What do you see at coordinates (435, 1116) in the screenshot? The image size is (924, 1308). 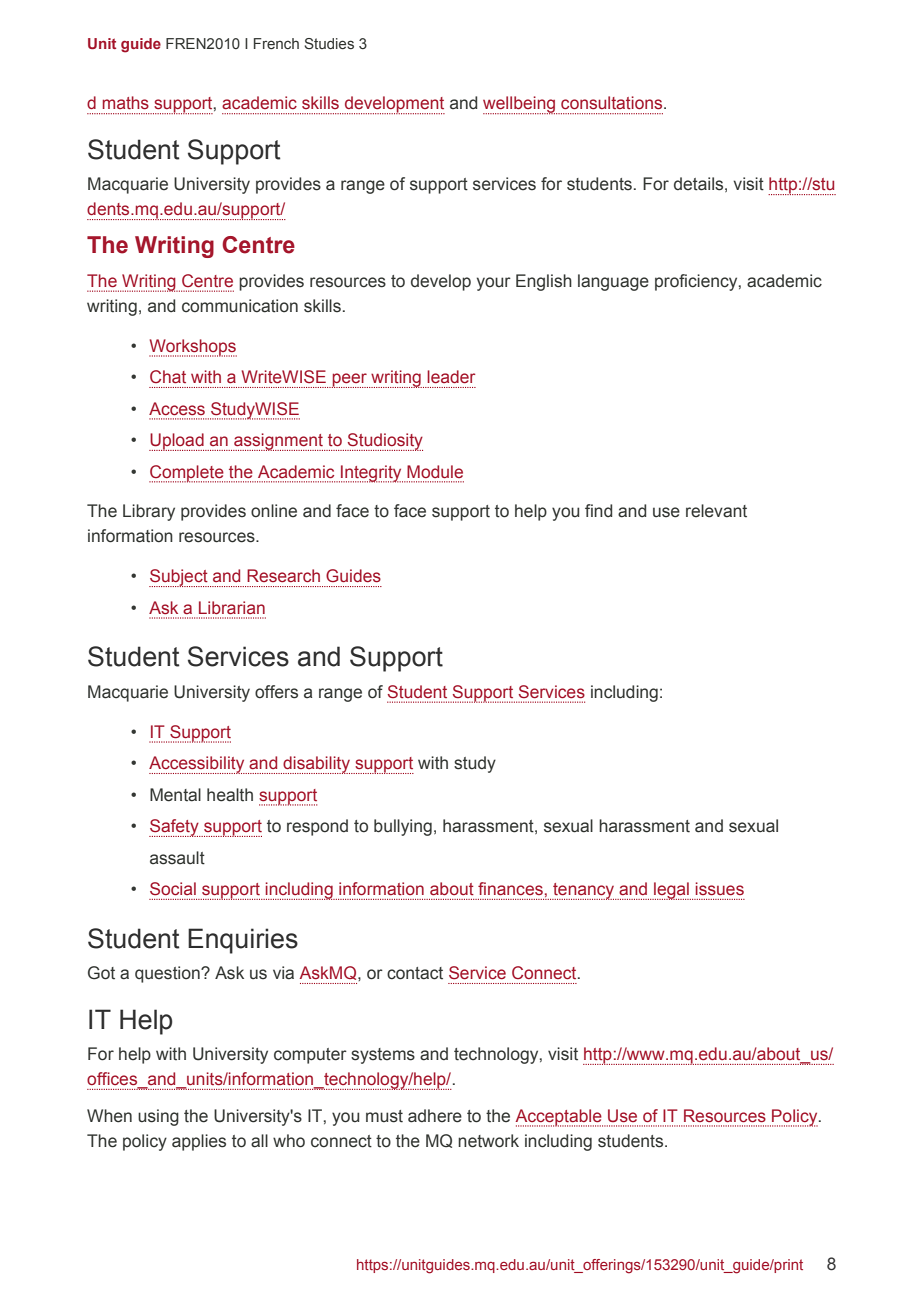 I see `adhere` at bounding box center [435, 1116].
